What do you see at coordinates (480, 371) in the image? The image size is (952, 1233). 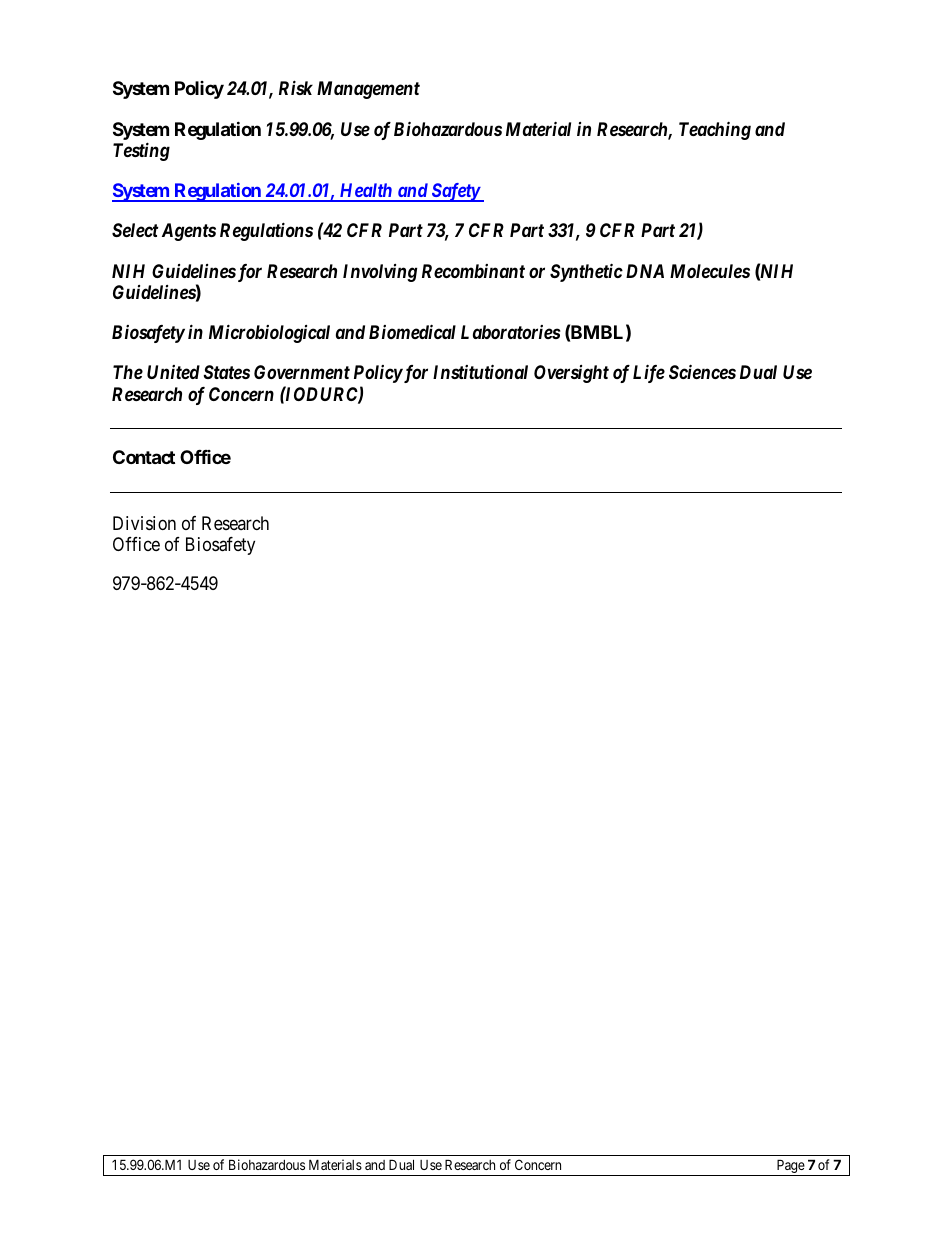 I see `Institutional` at bounding box center [480, 371].
